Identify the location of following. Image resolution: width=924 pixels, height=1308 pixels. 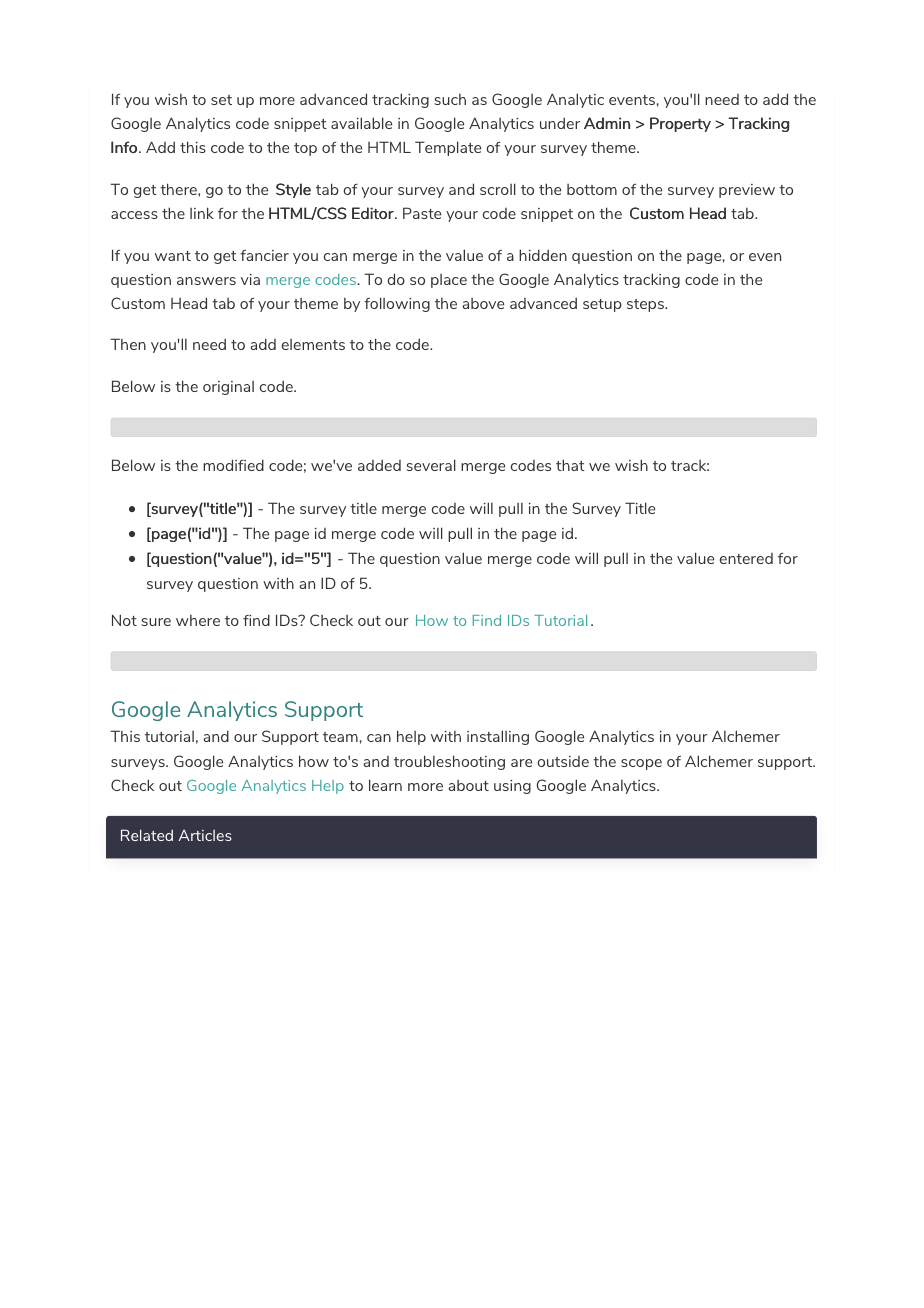
(397, 304).
